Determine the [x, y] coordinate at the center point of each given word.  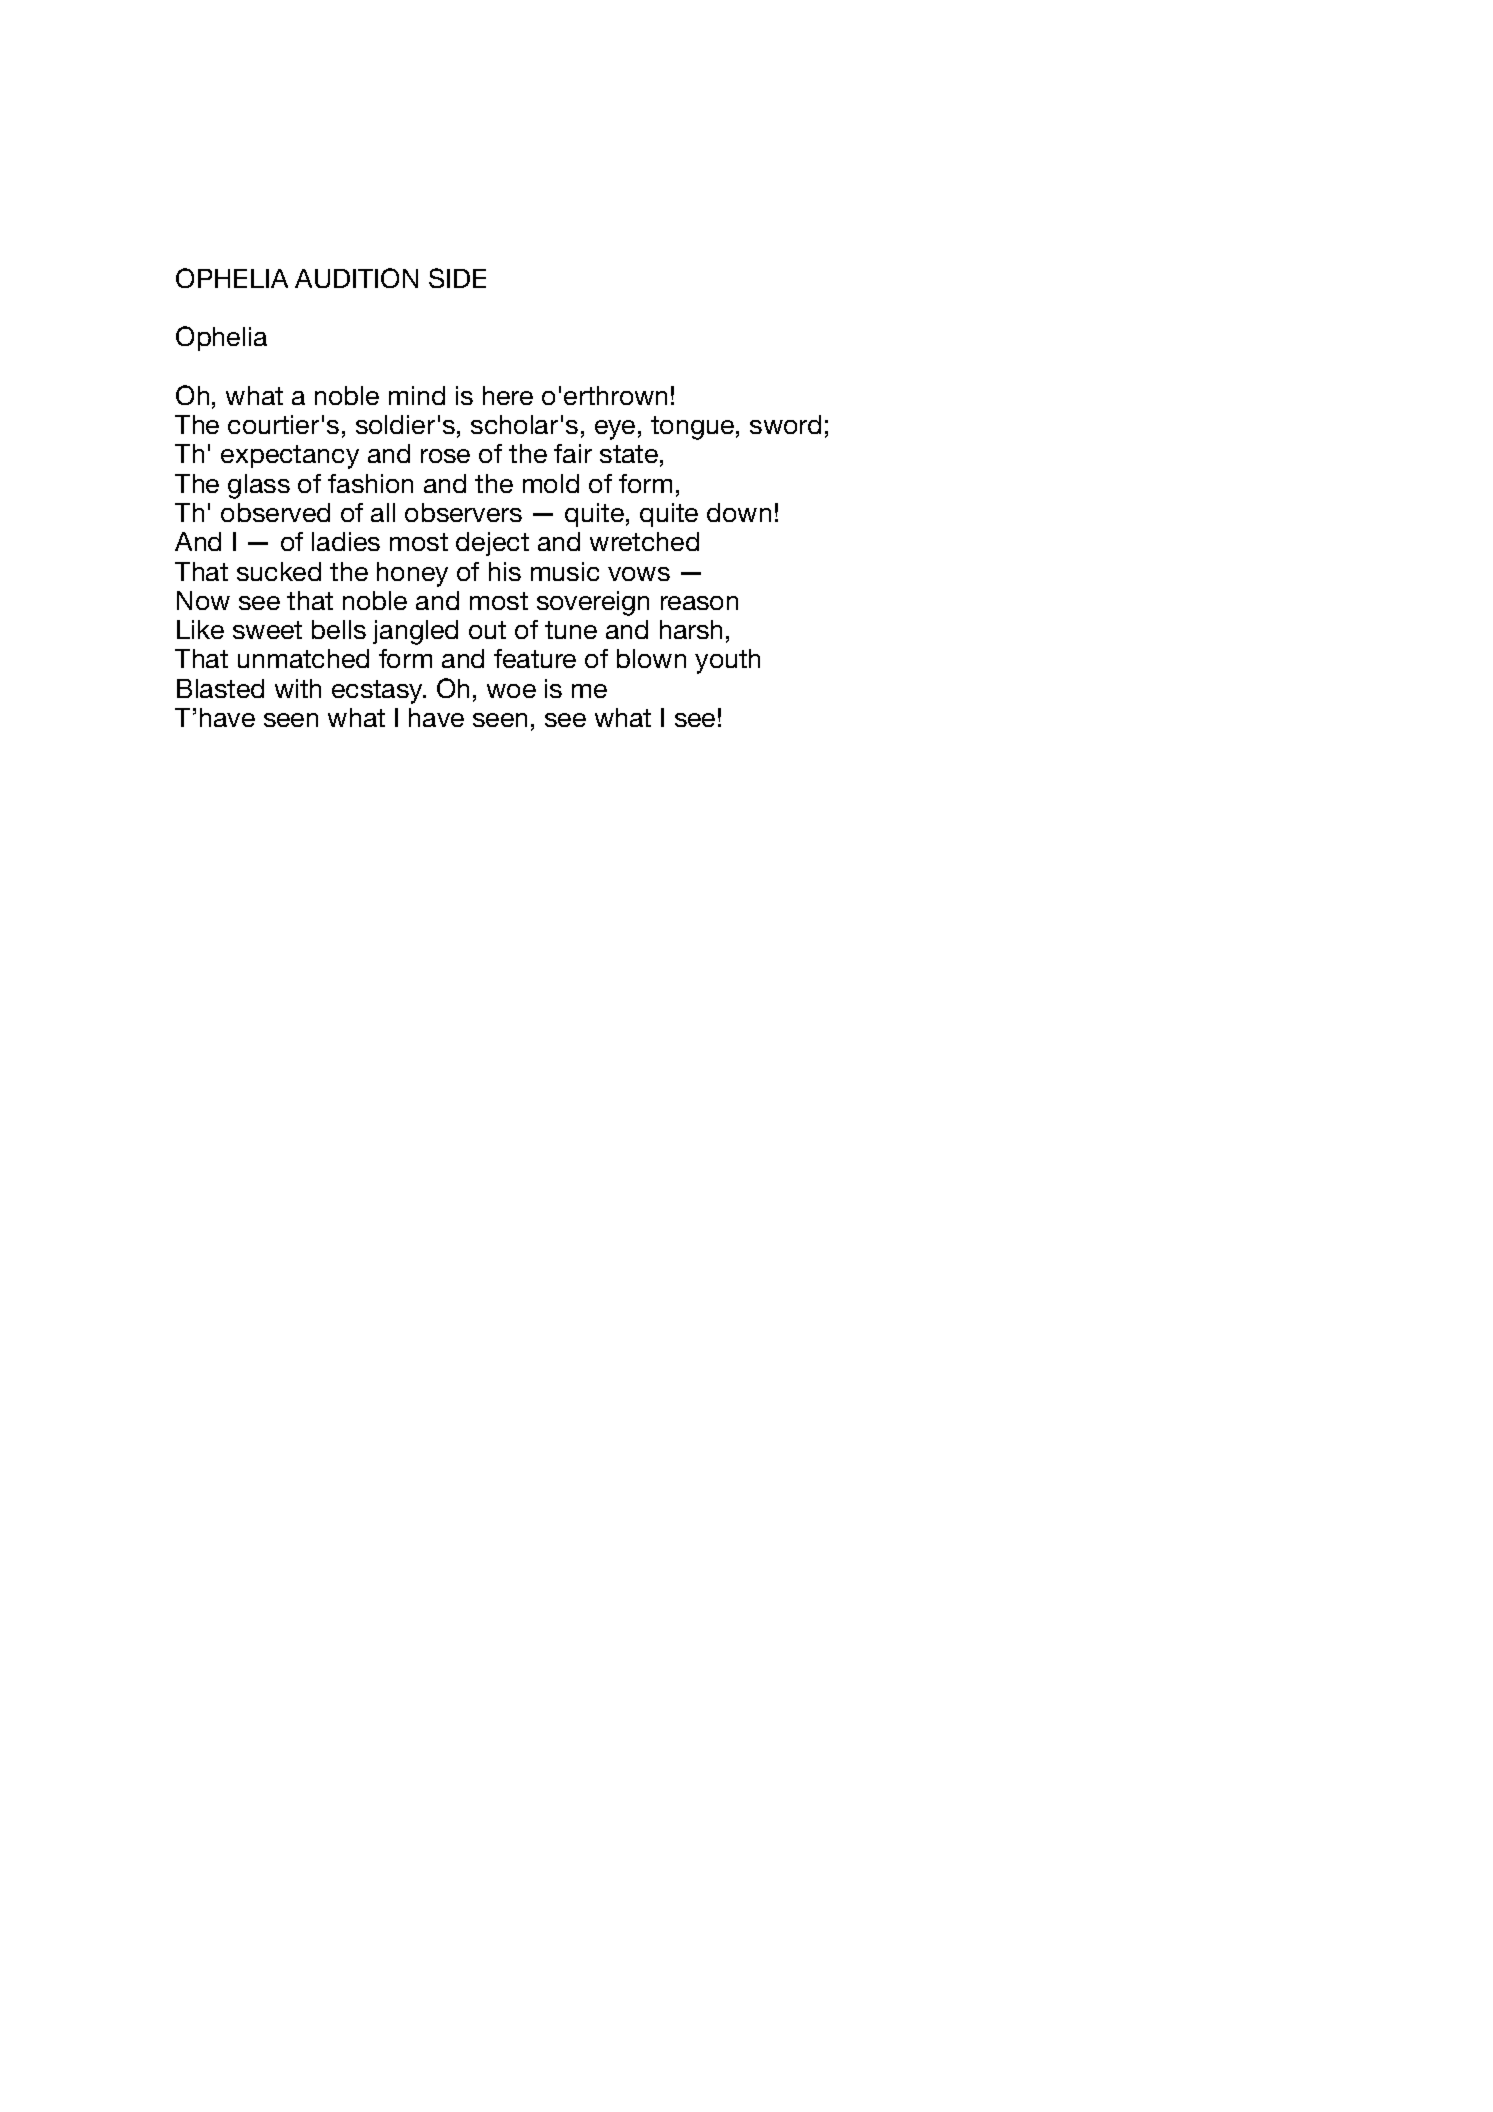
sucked [279, 571]
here [508, 395]
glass [259, 486]
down [739, 512]
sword [785, 424]
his [505, 571]
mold [551, 483]
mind [417, 395]
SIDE [457, 278]
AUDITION [356, 278]
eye [615, 430]
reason [699, 603]
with [298, 688]
